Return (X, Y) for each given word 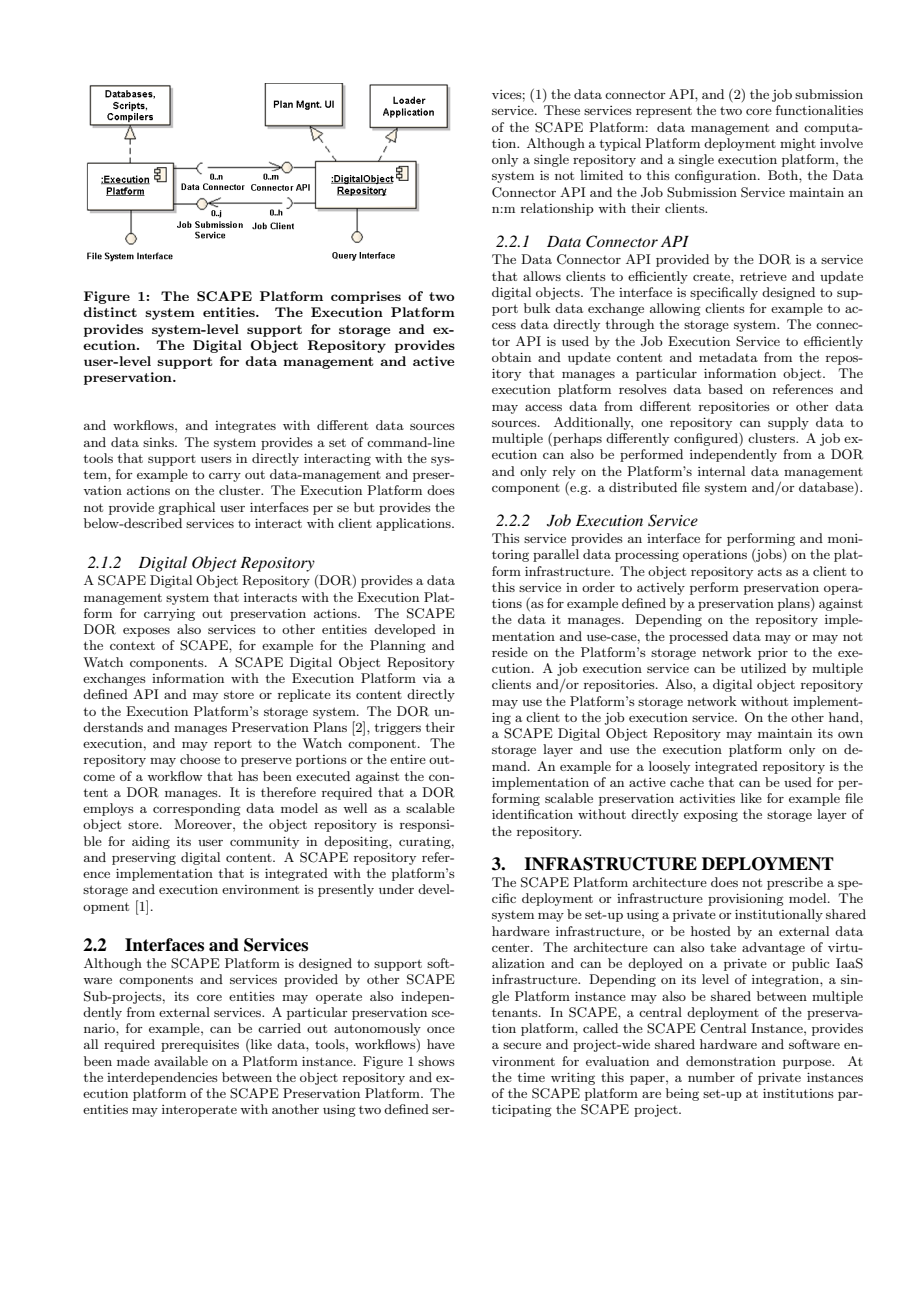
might (798, 144)
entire (408, 759)
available (181, 1061)
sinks (159, 442)
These (562, 110)
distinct (110, 312)
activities (707, 798)
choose (200, 759)
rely (564, 472)
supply (788, 423)
